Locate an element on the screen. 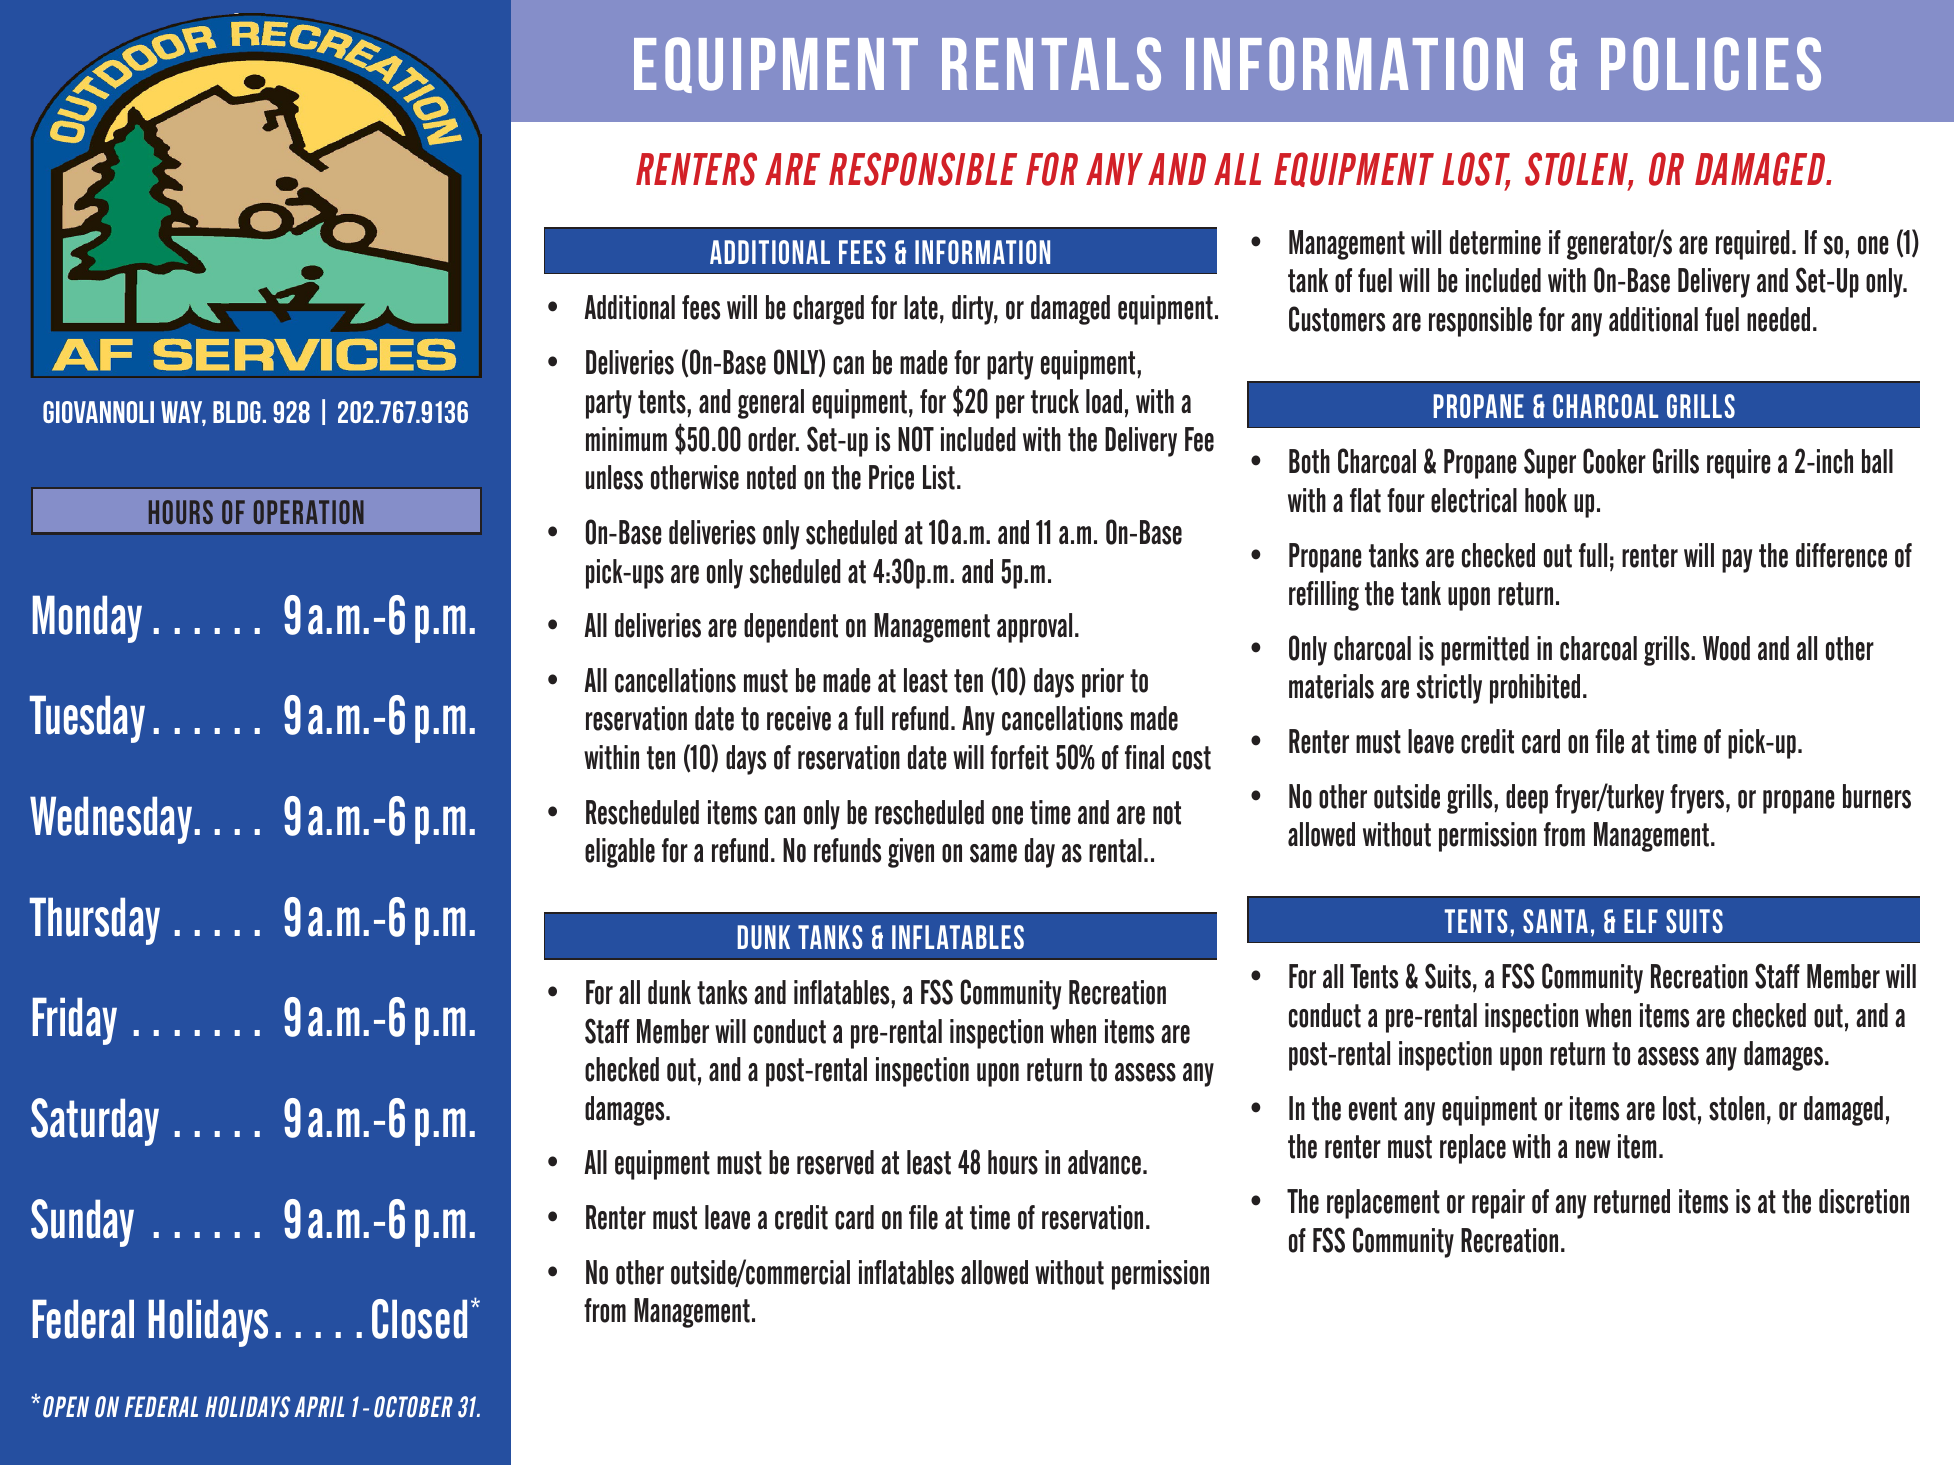 This screenshot has height=1465, width=1954. charged is located at coordinates (828, 310).
